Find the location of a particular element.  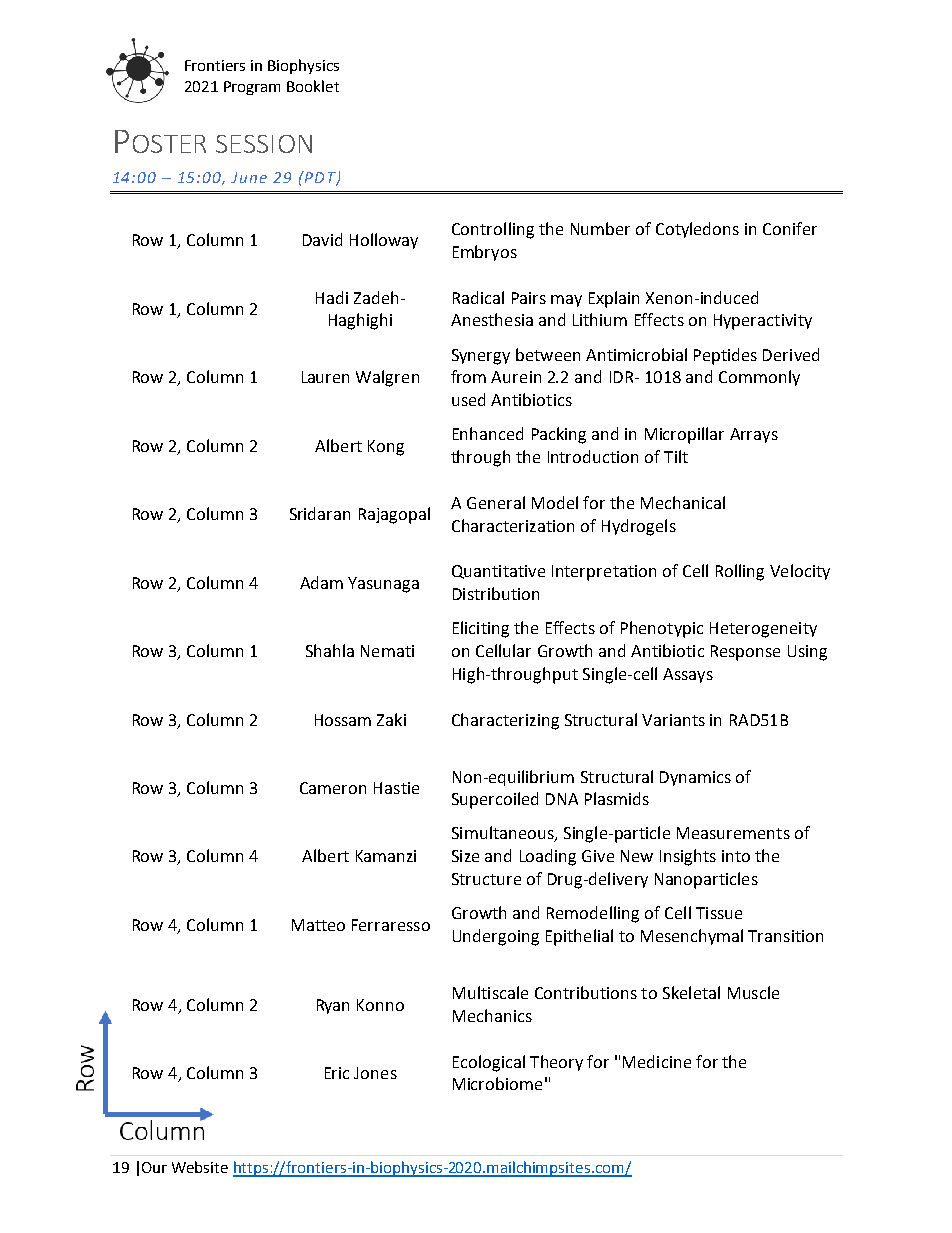

Peptides is located at coordinates (725, 356).
